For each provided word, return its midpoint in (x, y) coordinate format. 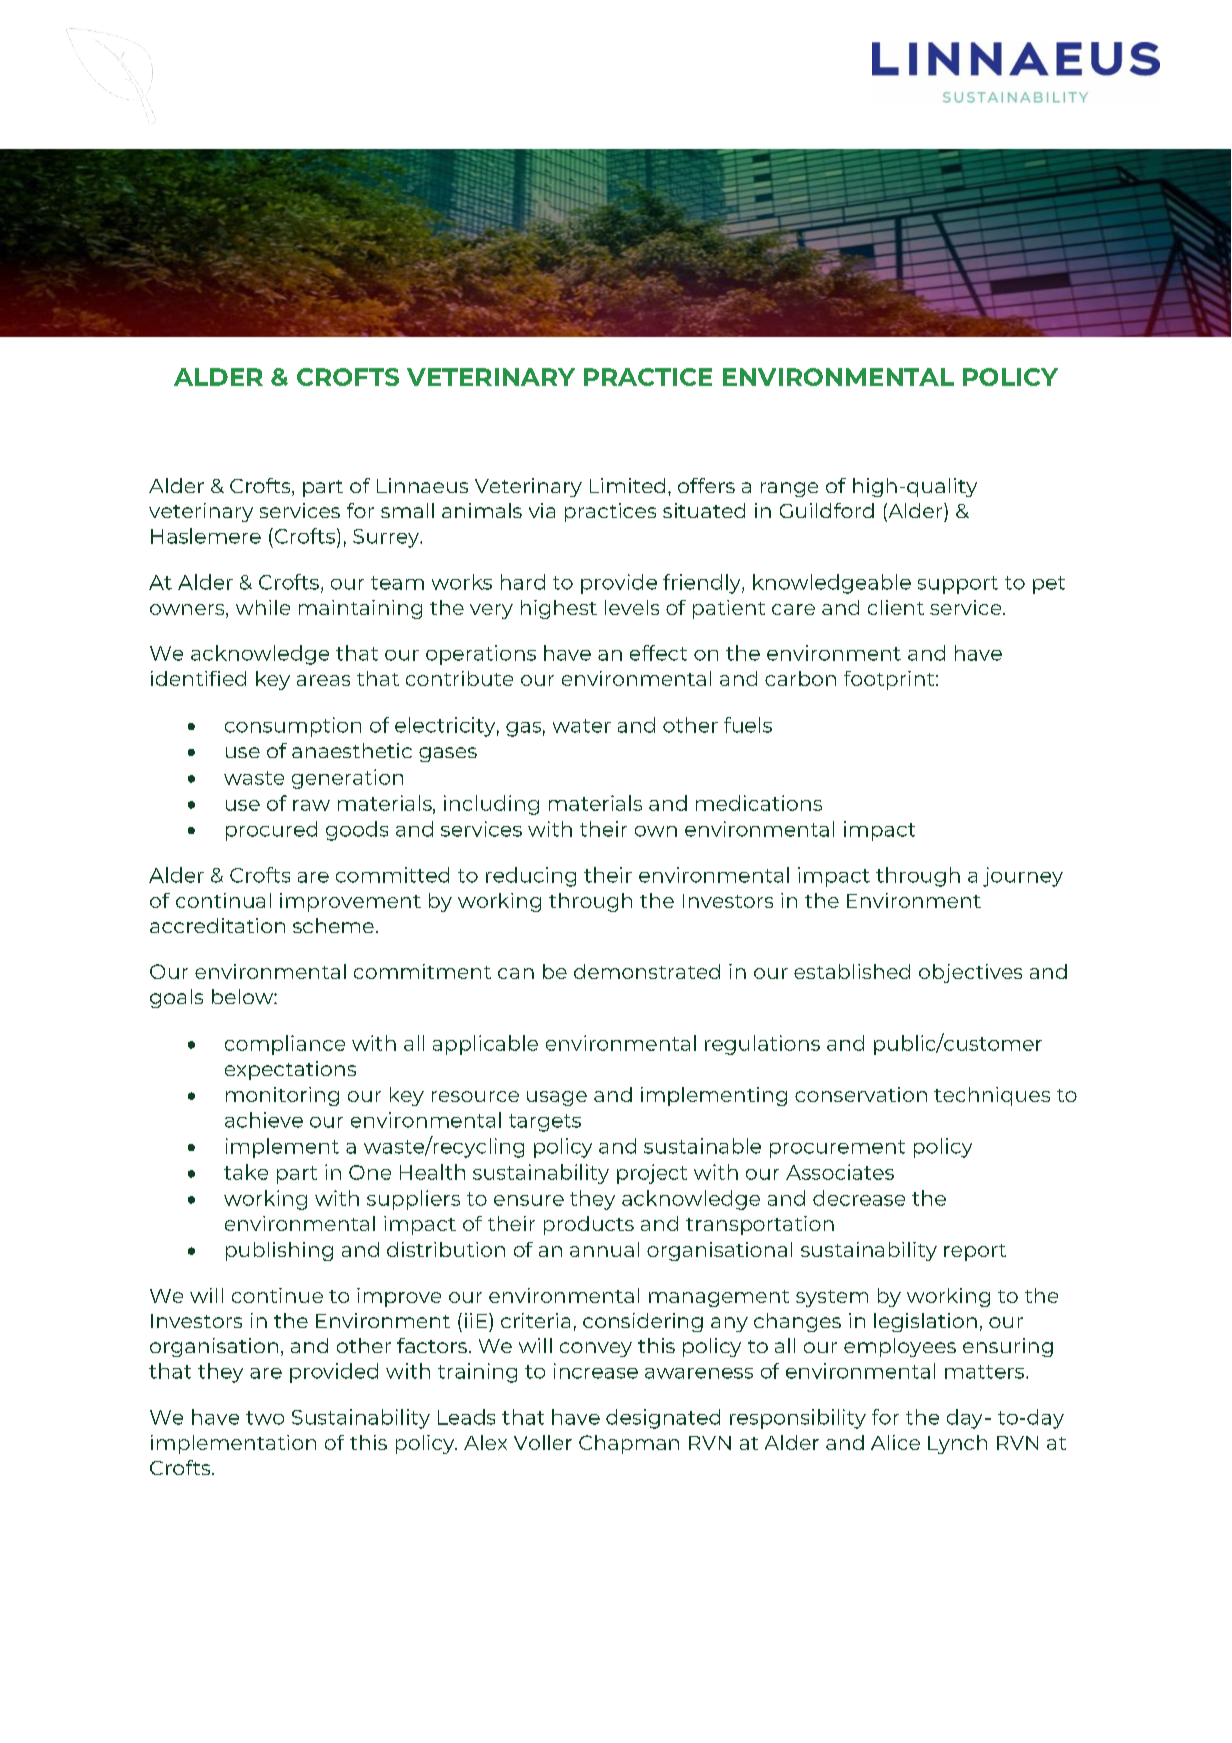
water (582, 726)
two (265, 1418)
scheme (333, 925)
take (246, 1172)
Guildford (827, 510)
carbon (800, 678)
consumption (293, 727)
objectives (970, 973)
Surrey (387, 538)
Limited (627, 485)
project (652, 1174)
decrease (859, 1198)
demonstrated (647, 971)
